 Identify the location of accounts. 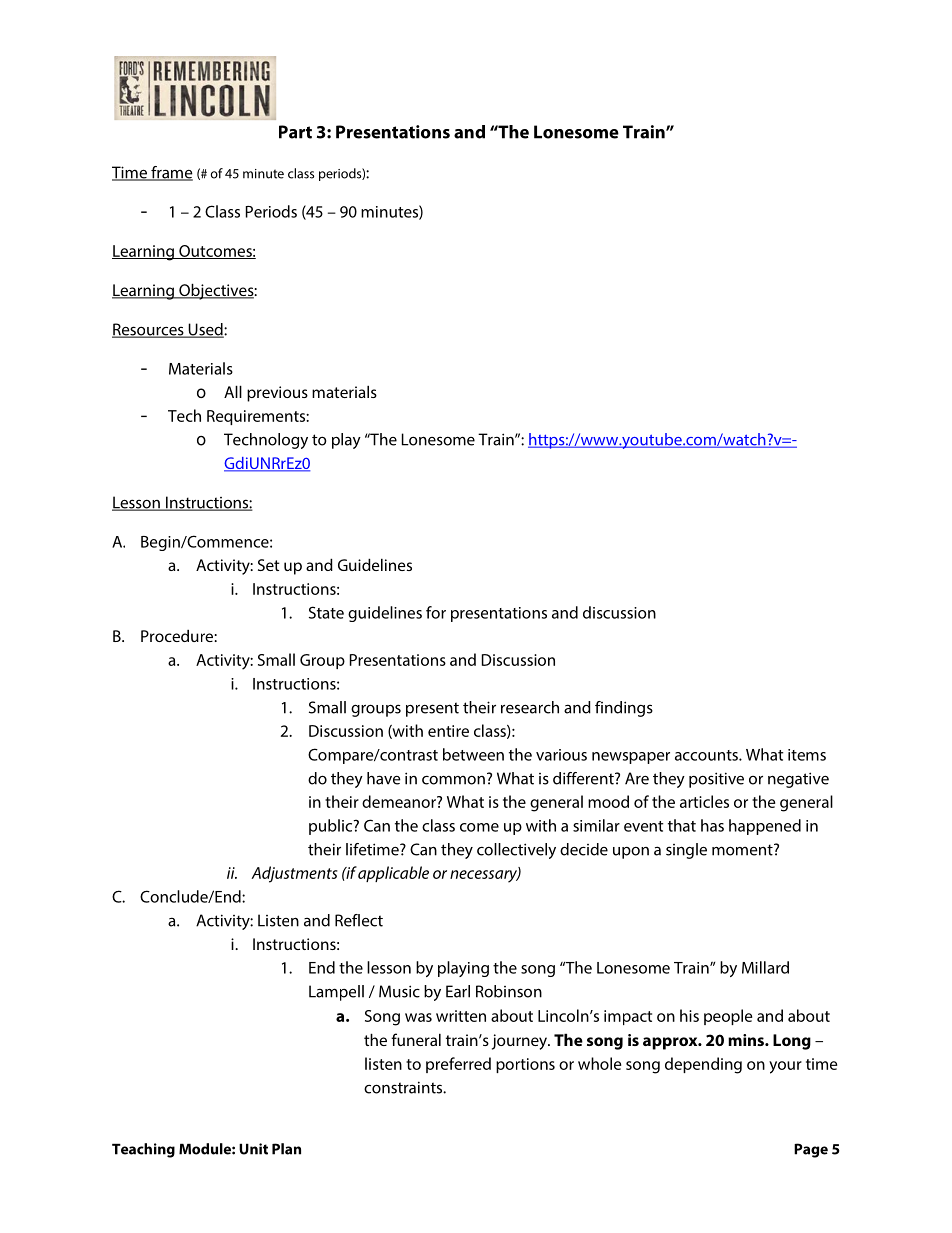
(707, 755).
